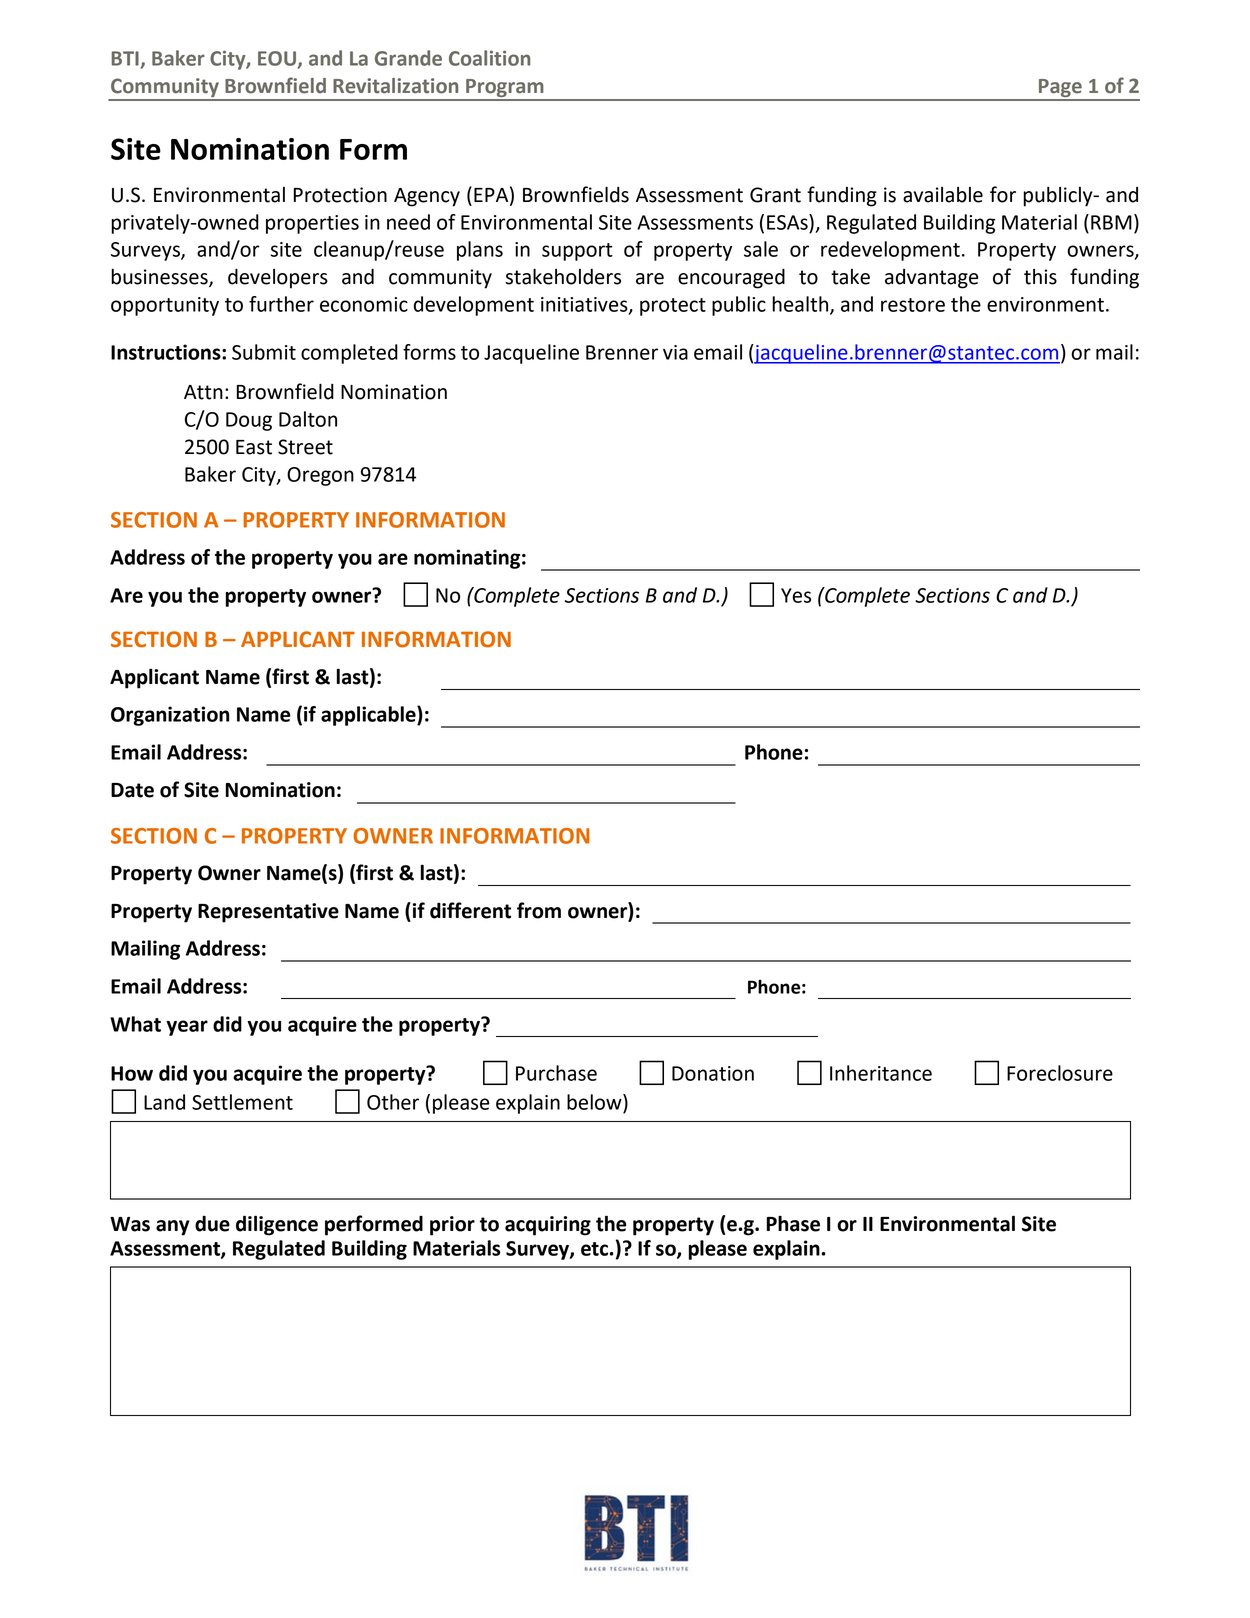  I want to click on due, so click(212, 1223).
